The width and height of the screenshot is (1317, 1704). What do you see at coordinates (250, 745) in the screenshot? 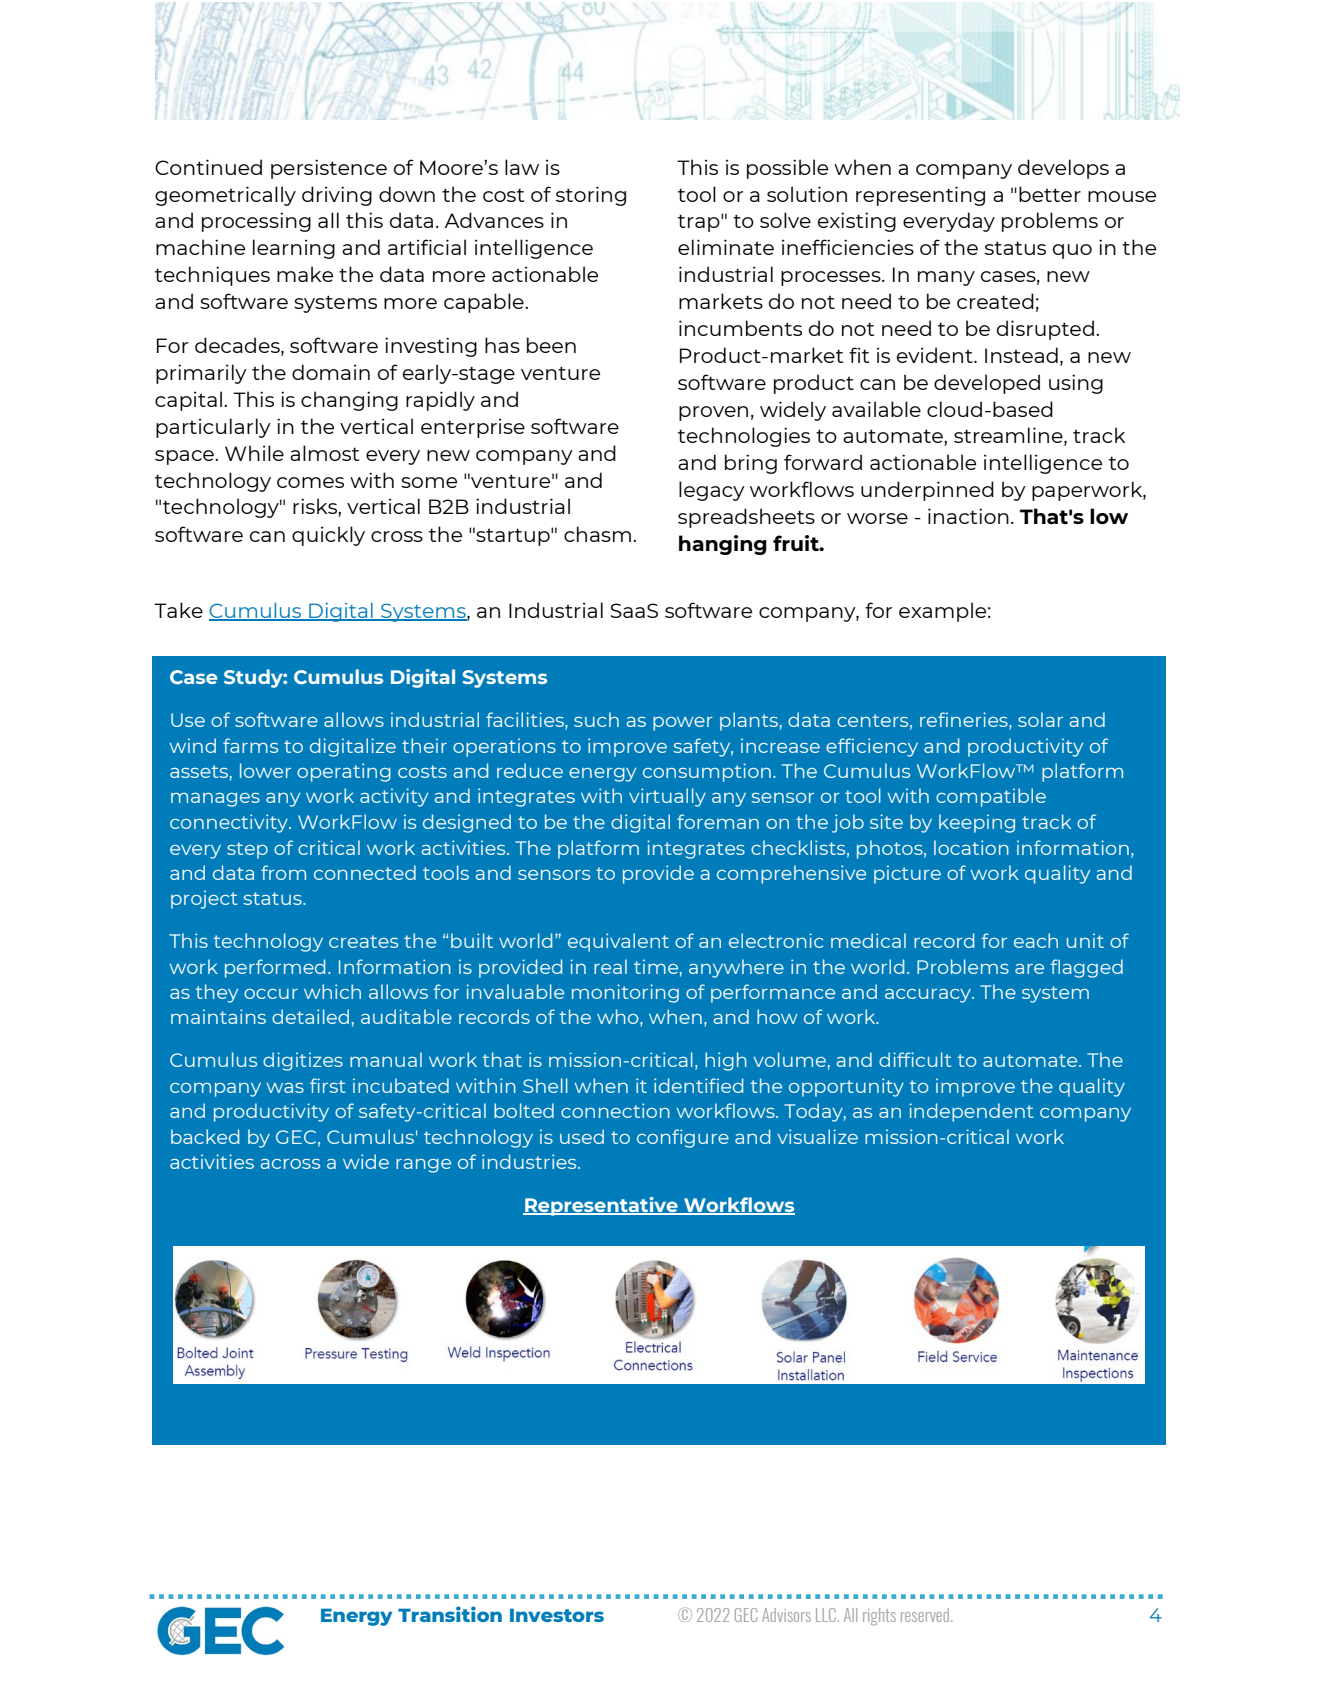
I see `farms` at bounding box center [250, 745].
